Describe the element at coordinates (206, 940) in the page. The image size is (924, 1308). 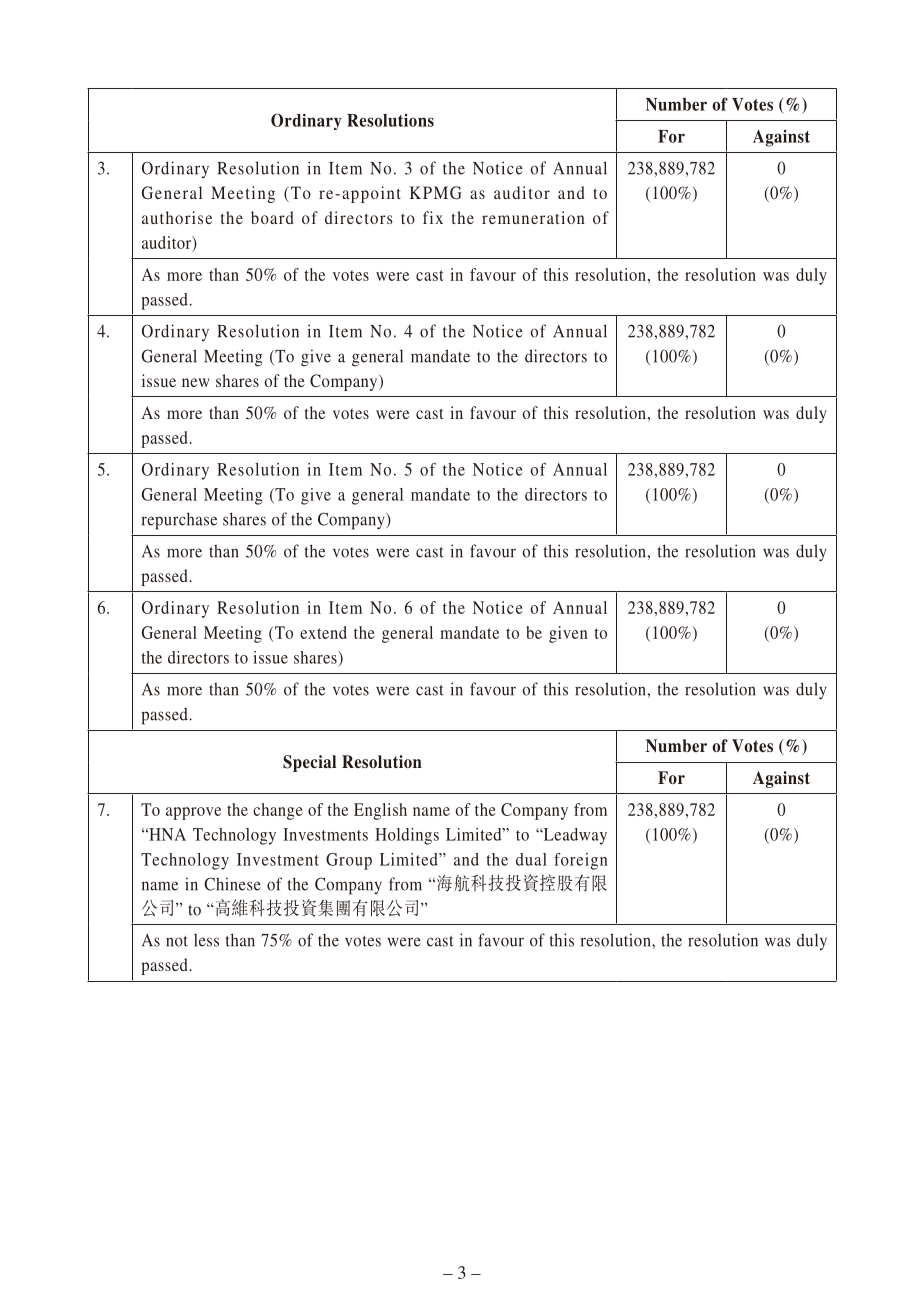
I see `less` at that location.
